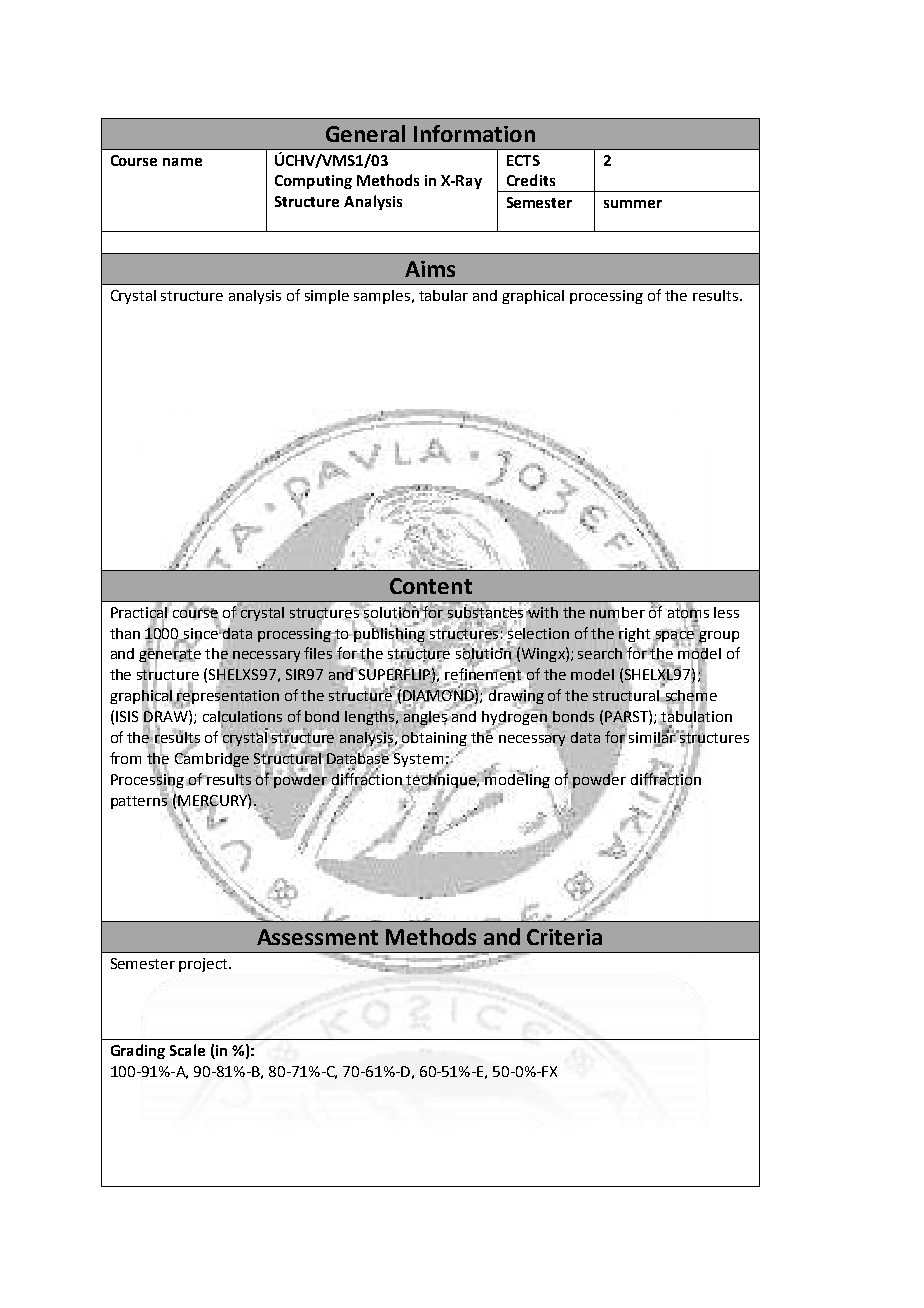 The height and width of the screenshot is (1308, 924). Describe the element at coordinates (182, 162) in the screenshot. I see `name` at that location.
